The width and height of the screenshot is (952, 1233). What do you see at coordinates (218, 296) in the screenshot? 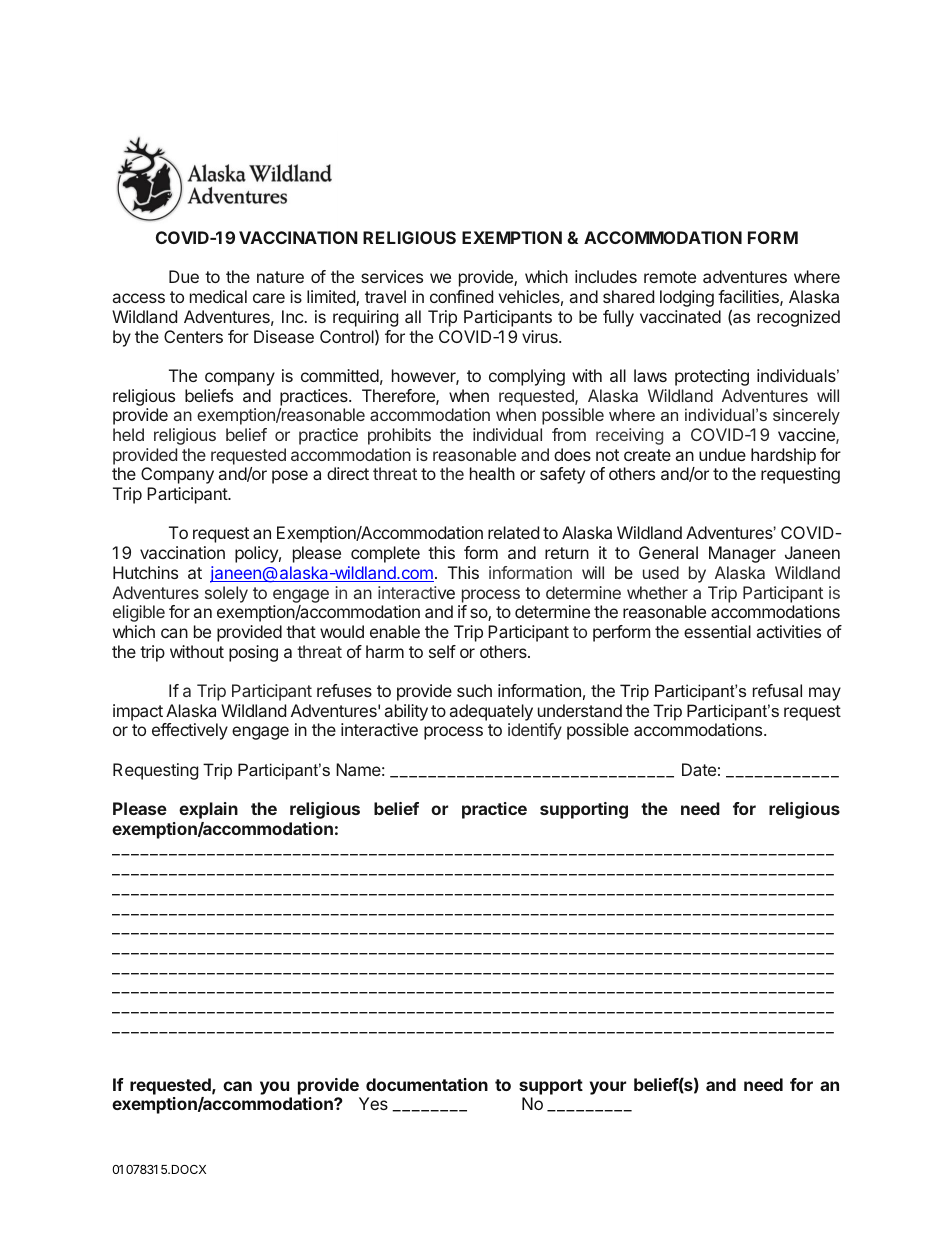
I see `medical` at bounding box center [218, 296].
